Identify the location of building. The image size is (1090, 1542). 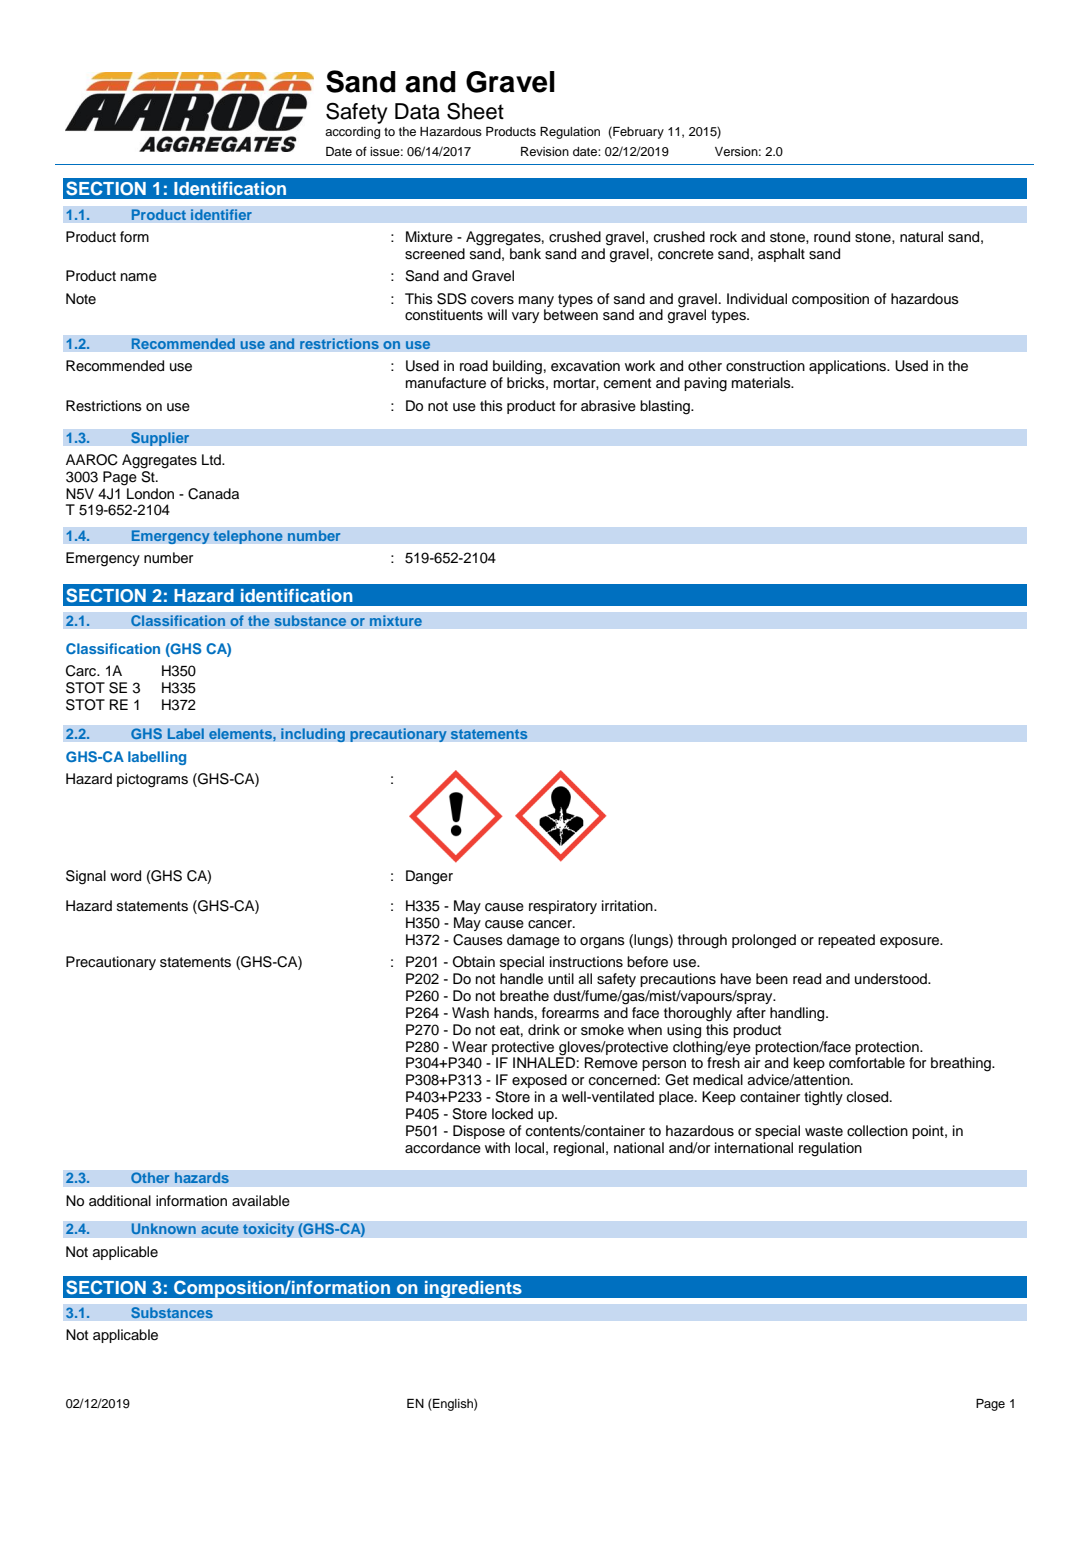
(517, 367).
